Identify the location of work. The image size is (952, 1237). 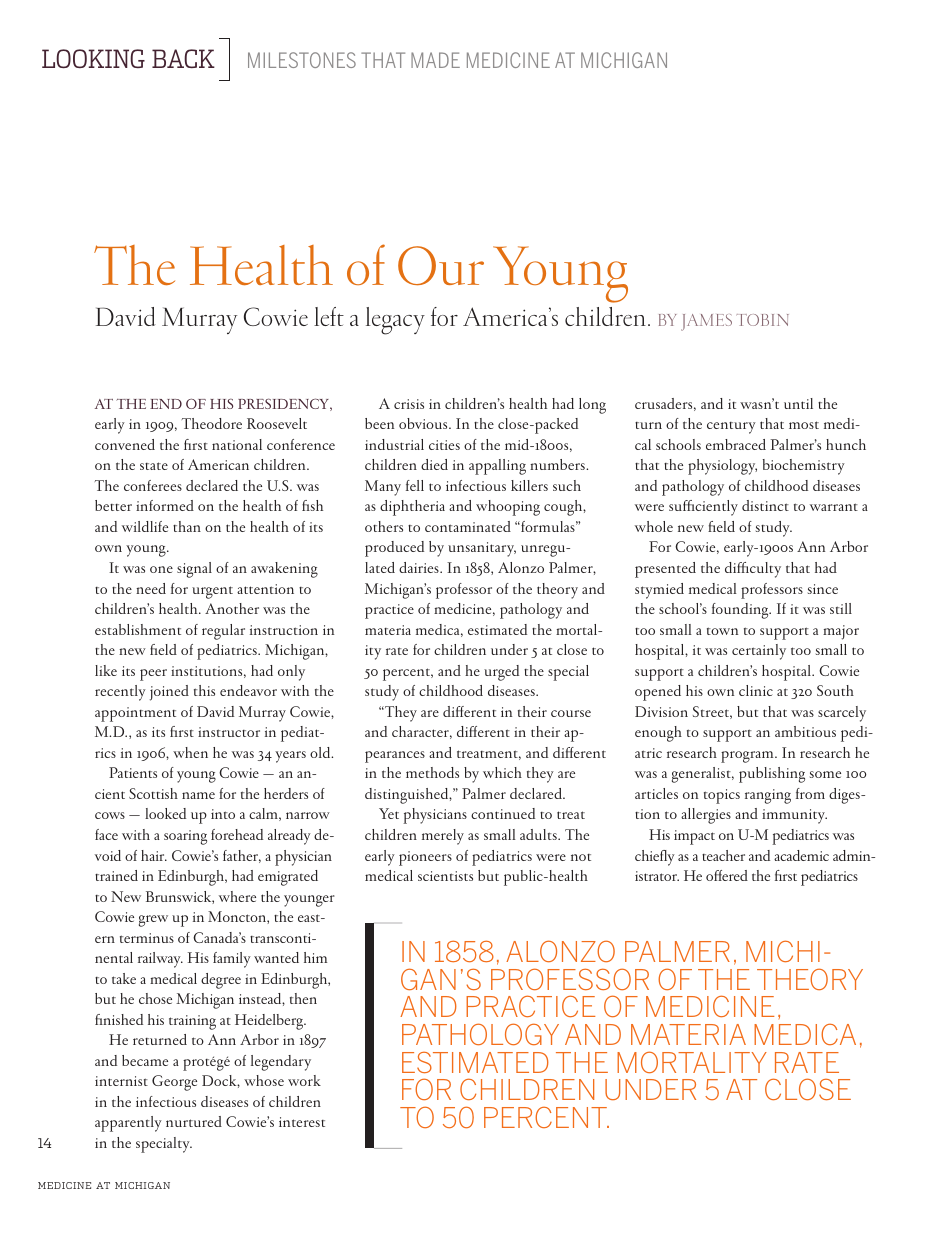
(304, 1080).
